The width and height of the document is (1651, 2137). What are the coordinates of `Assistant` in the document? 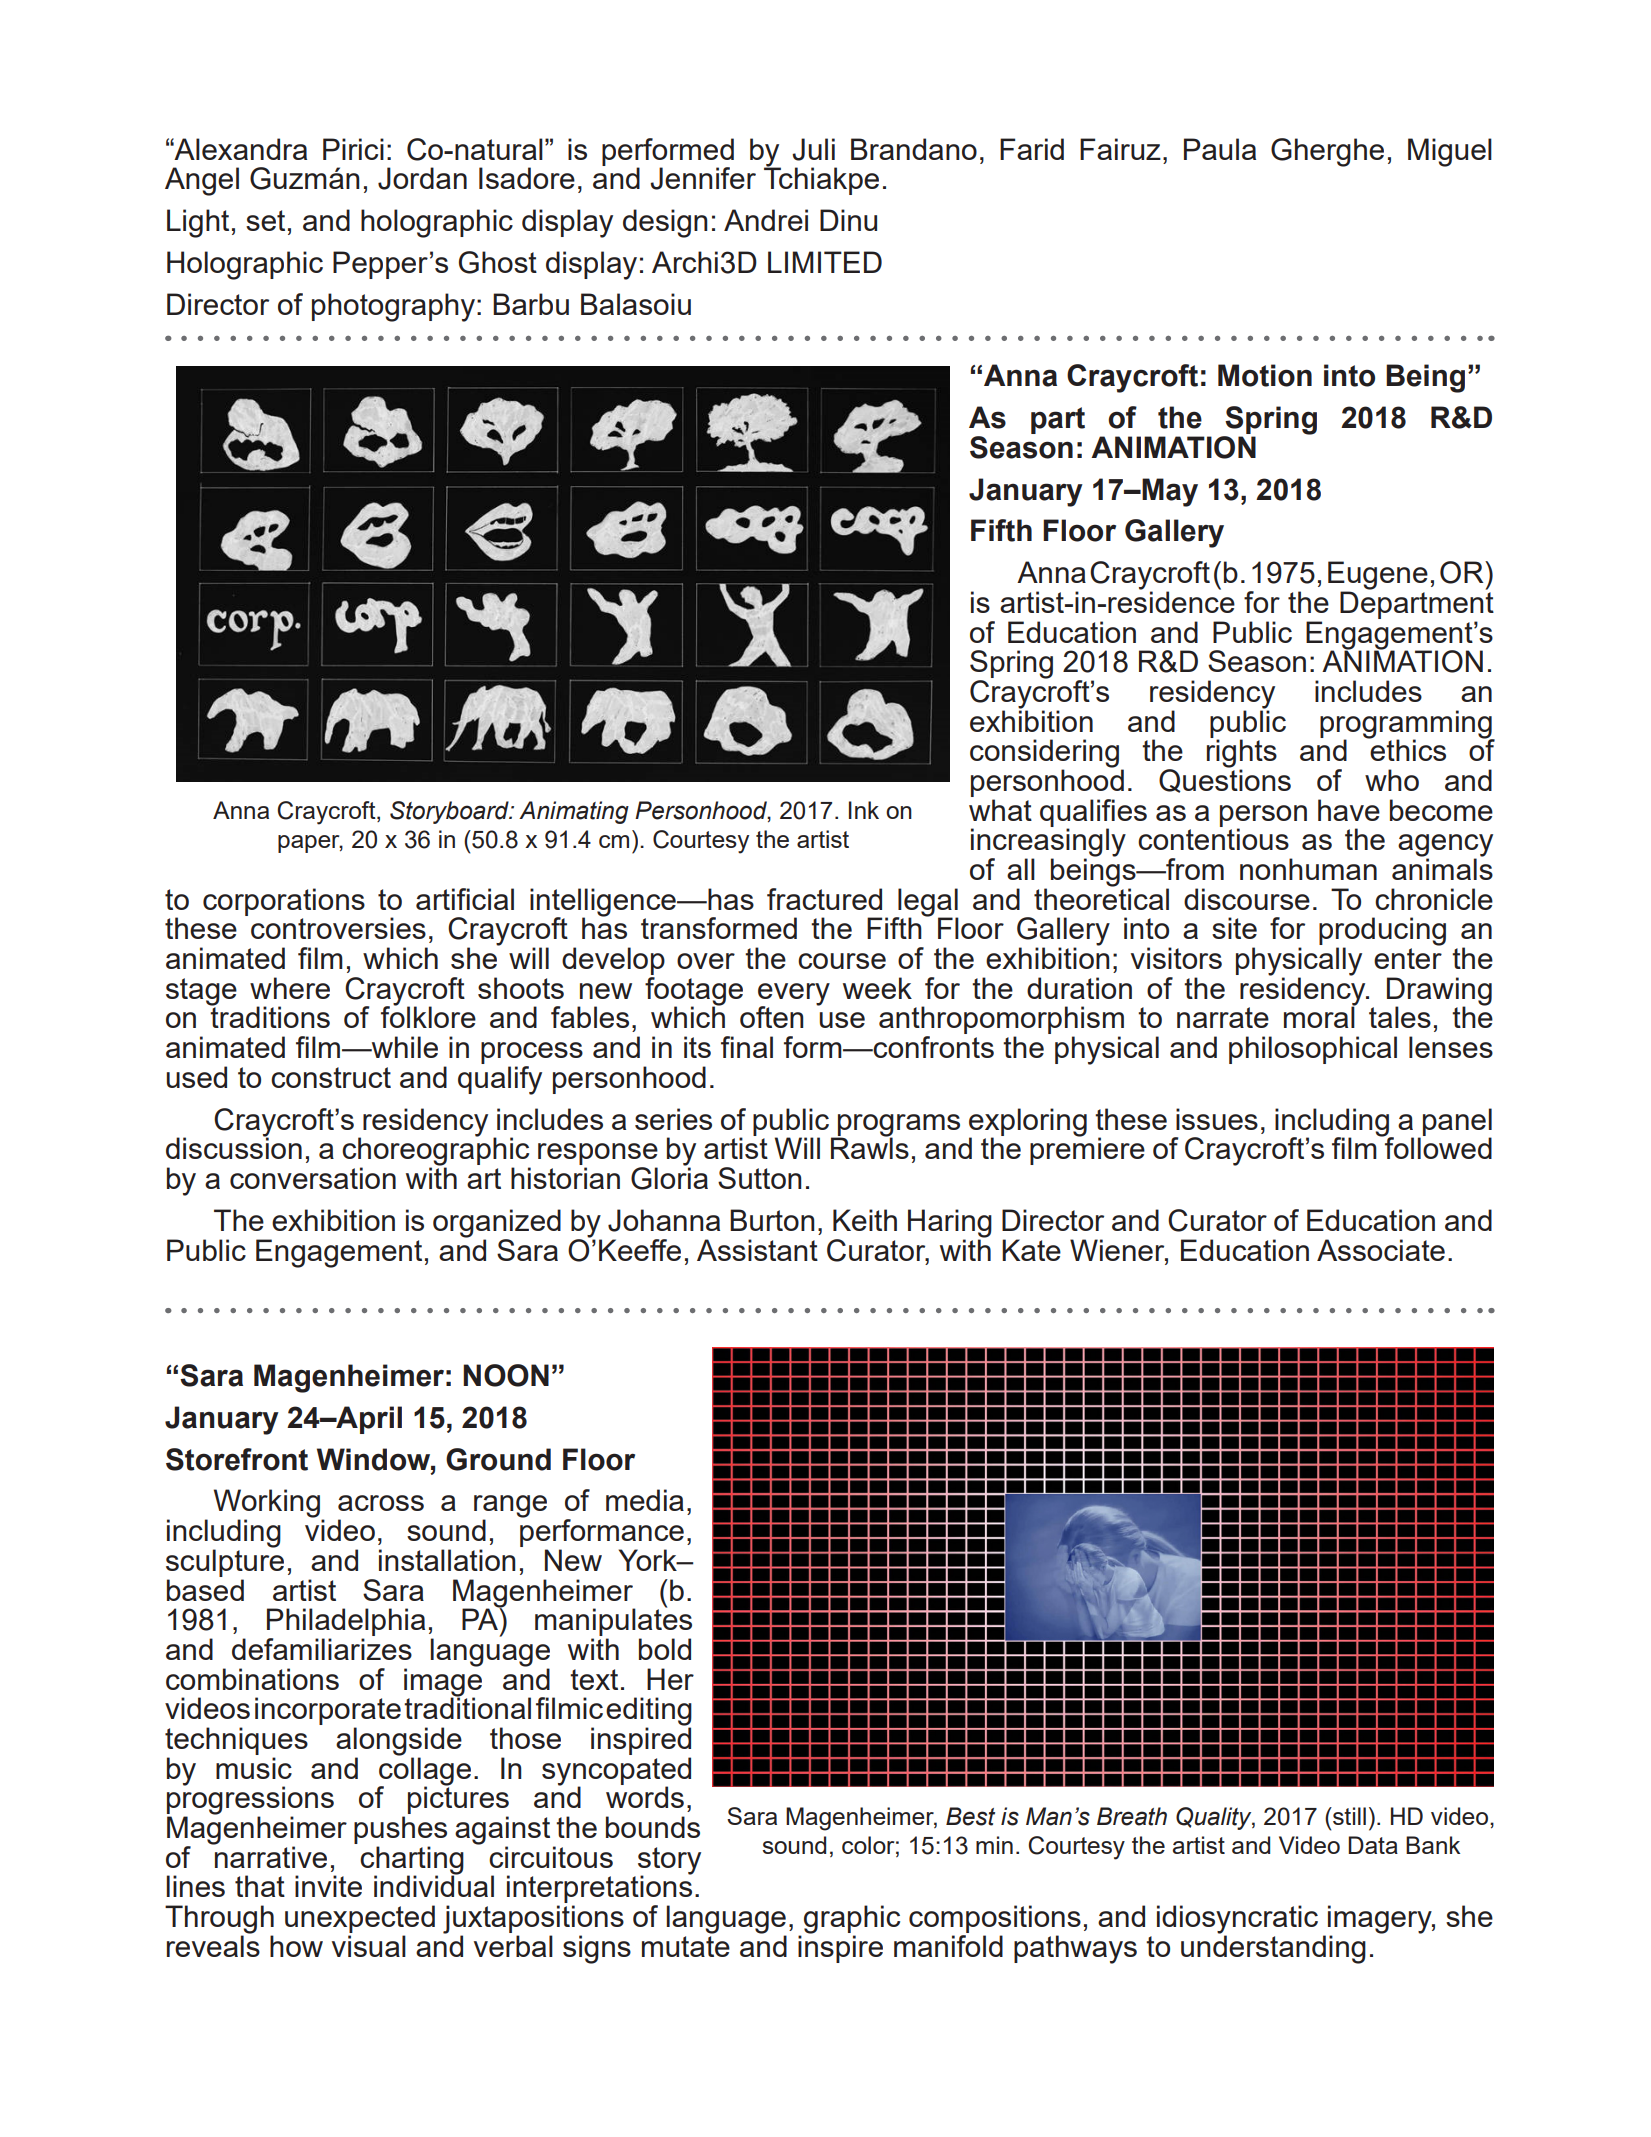 It's located at (757, 1250).
